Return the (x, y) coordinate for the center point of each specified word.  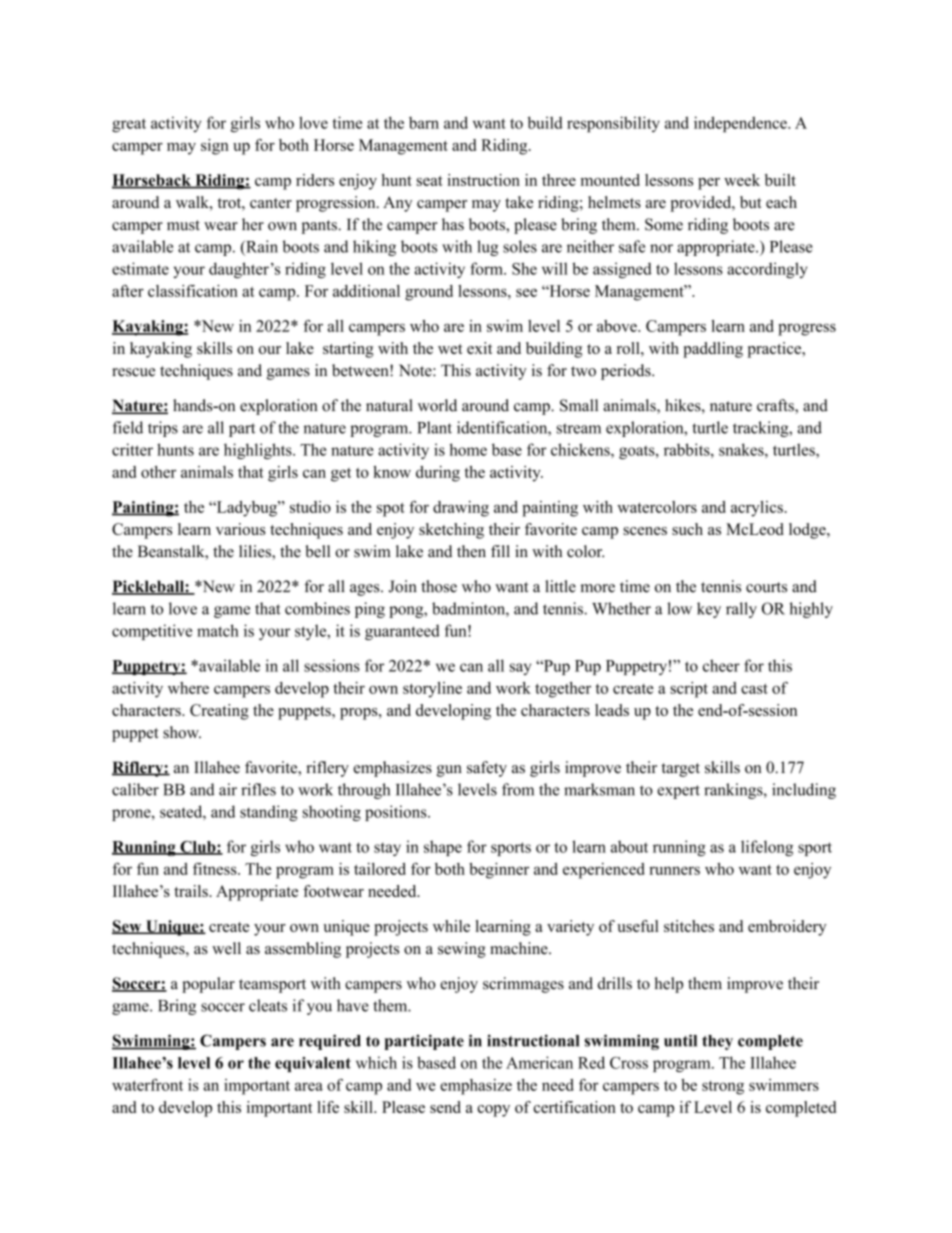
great (129, 126)
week (742, 180)
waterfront (147, 1084)
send (445, 1107)
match (218, 630)
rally (741, 610)
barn (424, 123)
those (439, 586)
